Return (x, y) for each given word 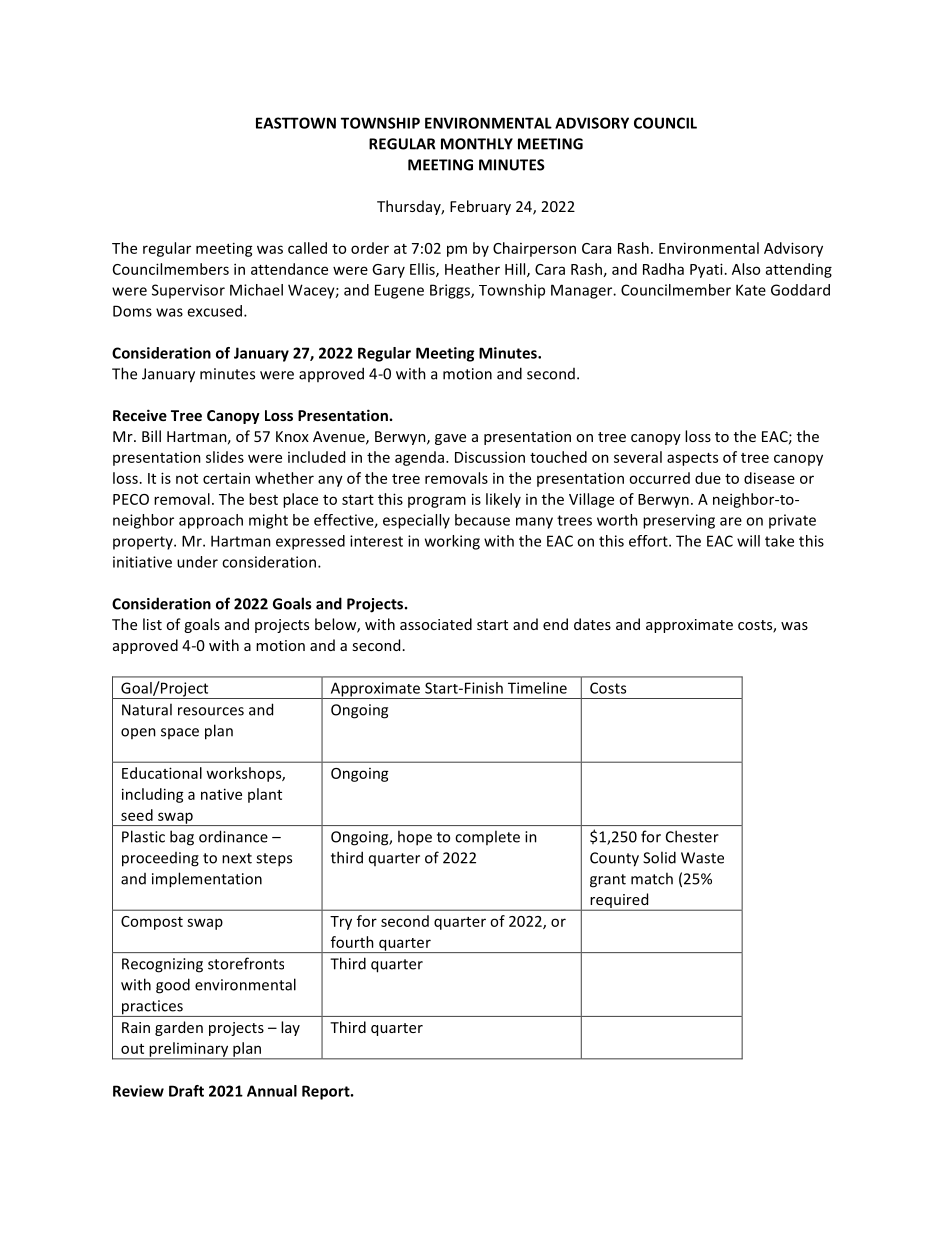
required (619, 902)
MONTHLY (477, 144)
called (307, 248)
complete (487, 837)
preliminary (189, 1050)
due (708, 478)
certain (226, 478)
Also (746, 269)
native (221, 794)
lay (290, 1028)
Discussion (490, 457)
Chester (692, 836)
